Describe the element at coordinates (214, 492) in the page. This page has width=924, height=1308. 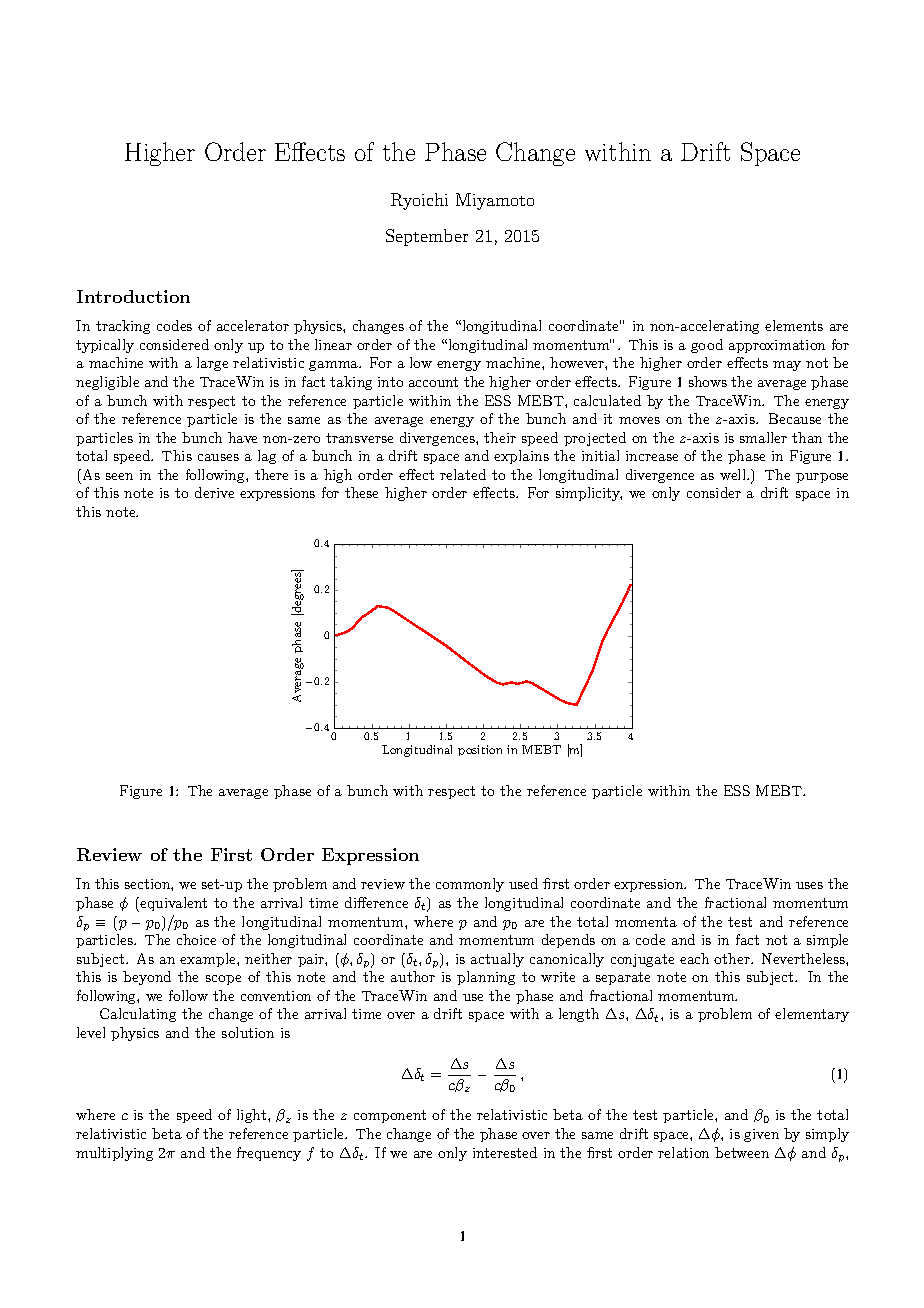
I see `derive` at that location.
